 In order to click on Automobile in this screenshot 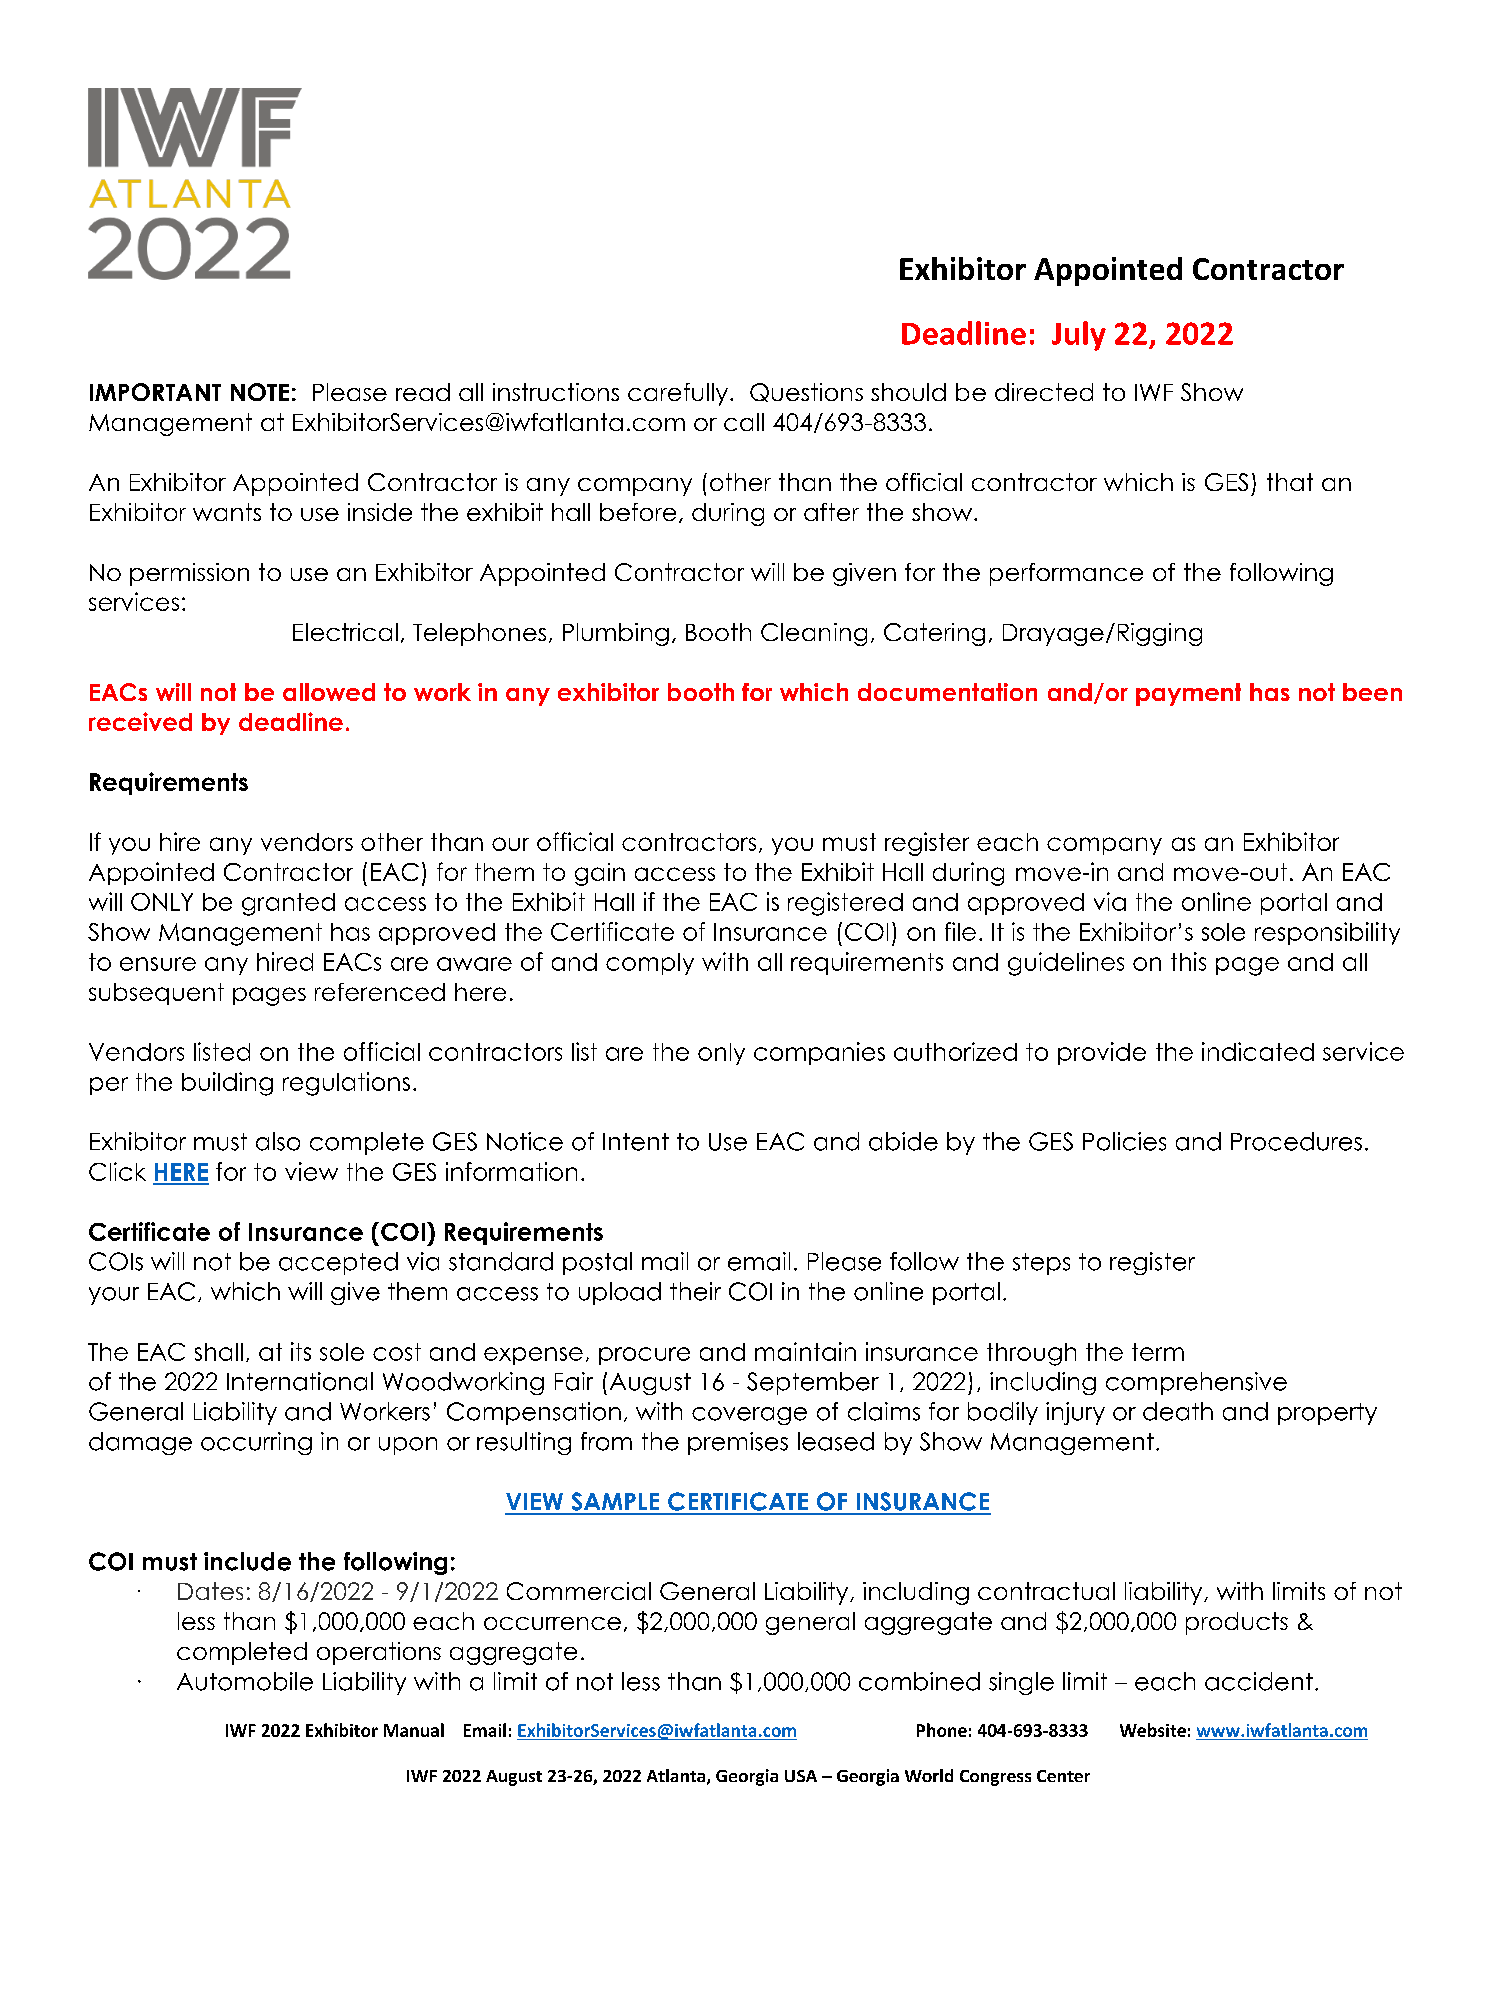, I will do `click(245, 1681)`.
